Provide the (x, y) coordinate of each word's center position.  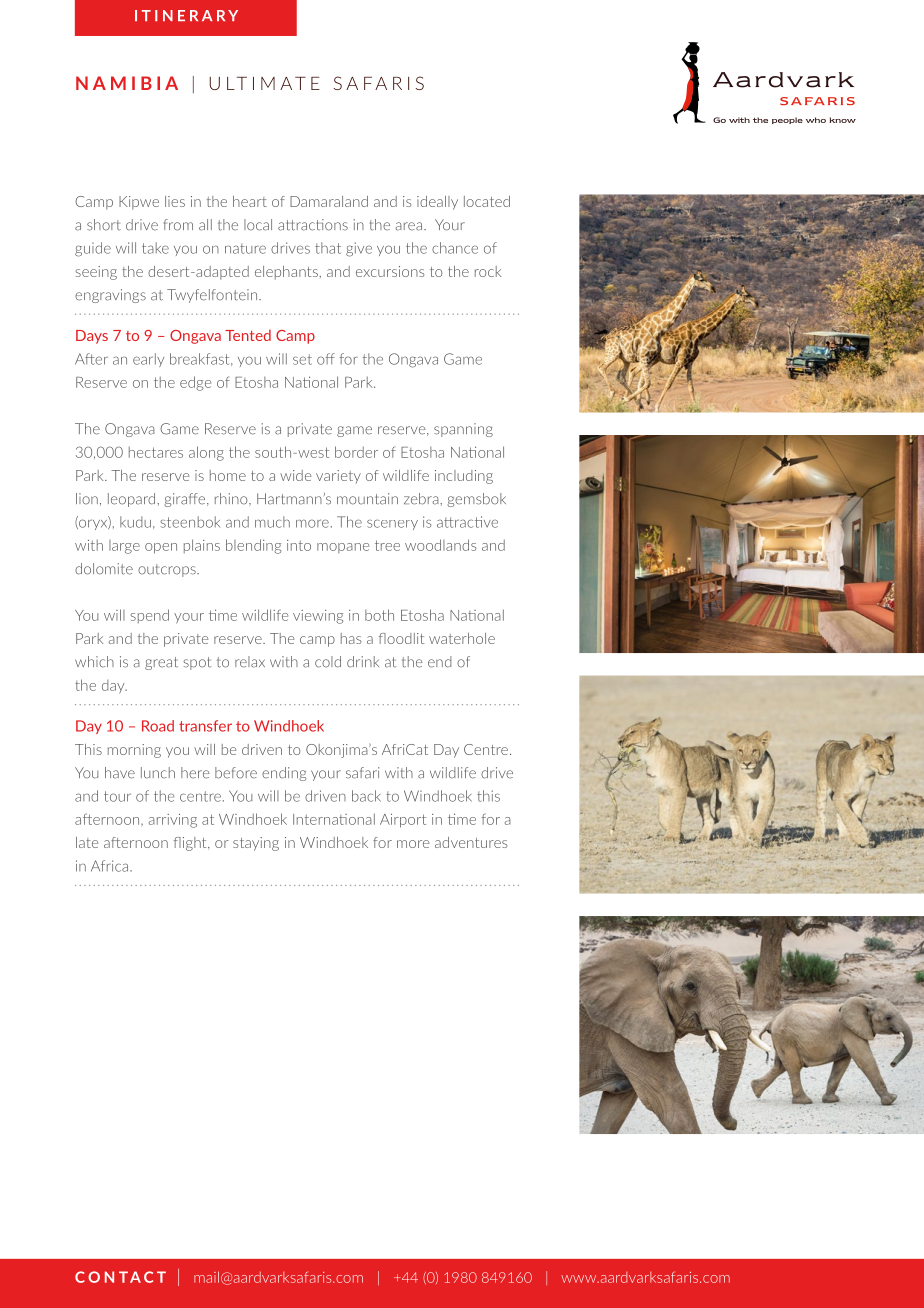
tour (117, 796)
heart (250, 201)
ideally (437, 203)
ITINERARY (186, 15)
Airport (403, 821)
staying (256, 844)
